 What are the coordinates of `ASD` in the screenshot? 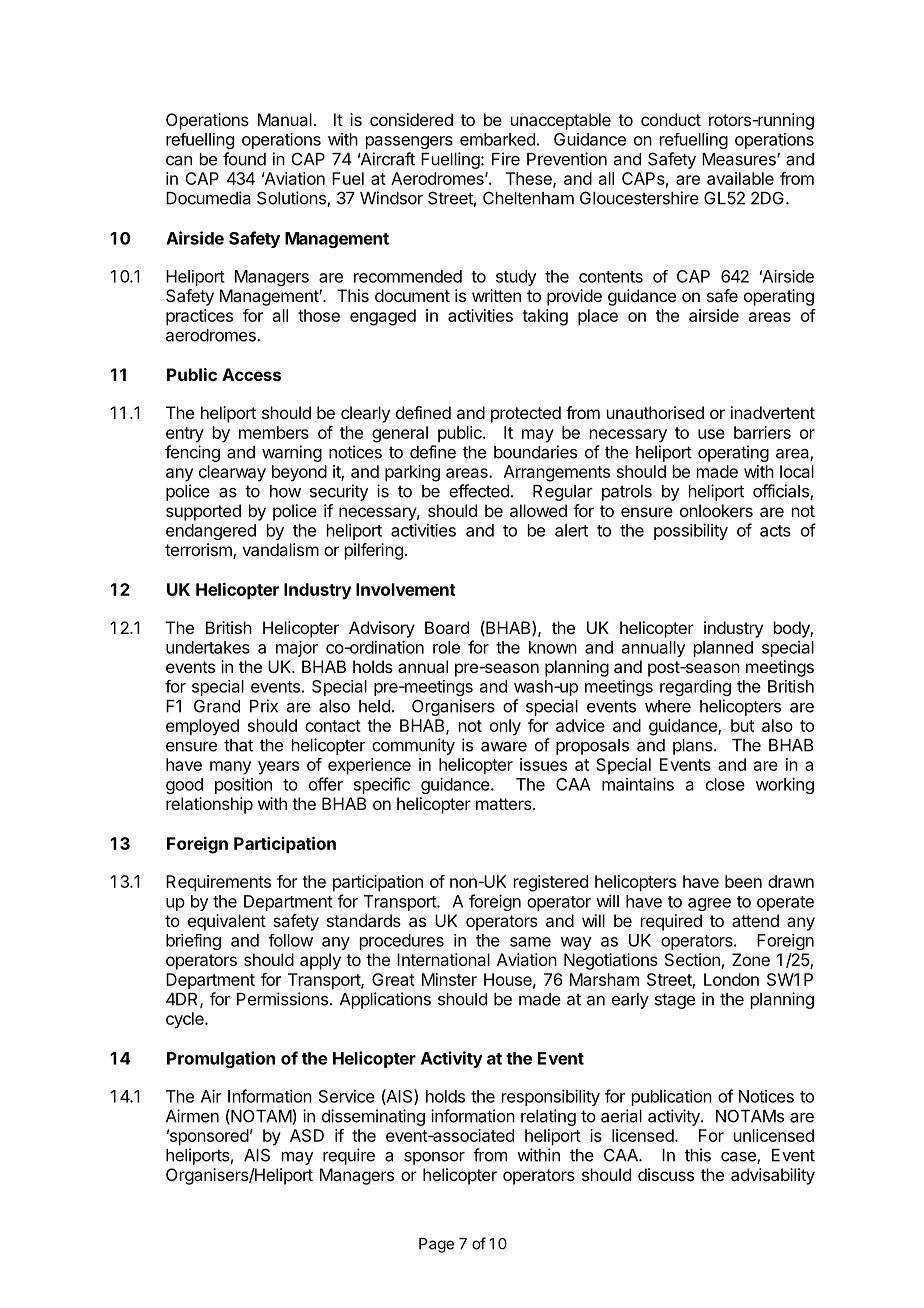 It's located at (307, 1135).
